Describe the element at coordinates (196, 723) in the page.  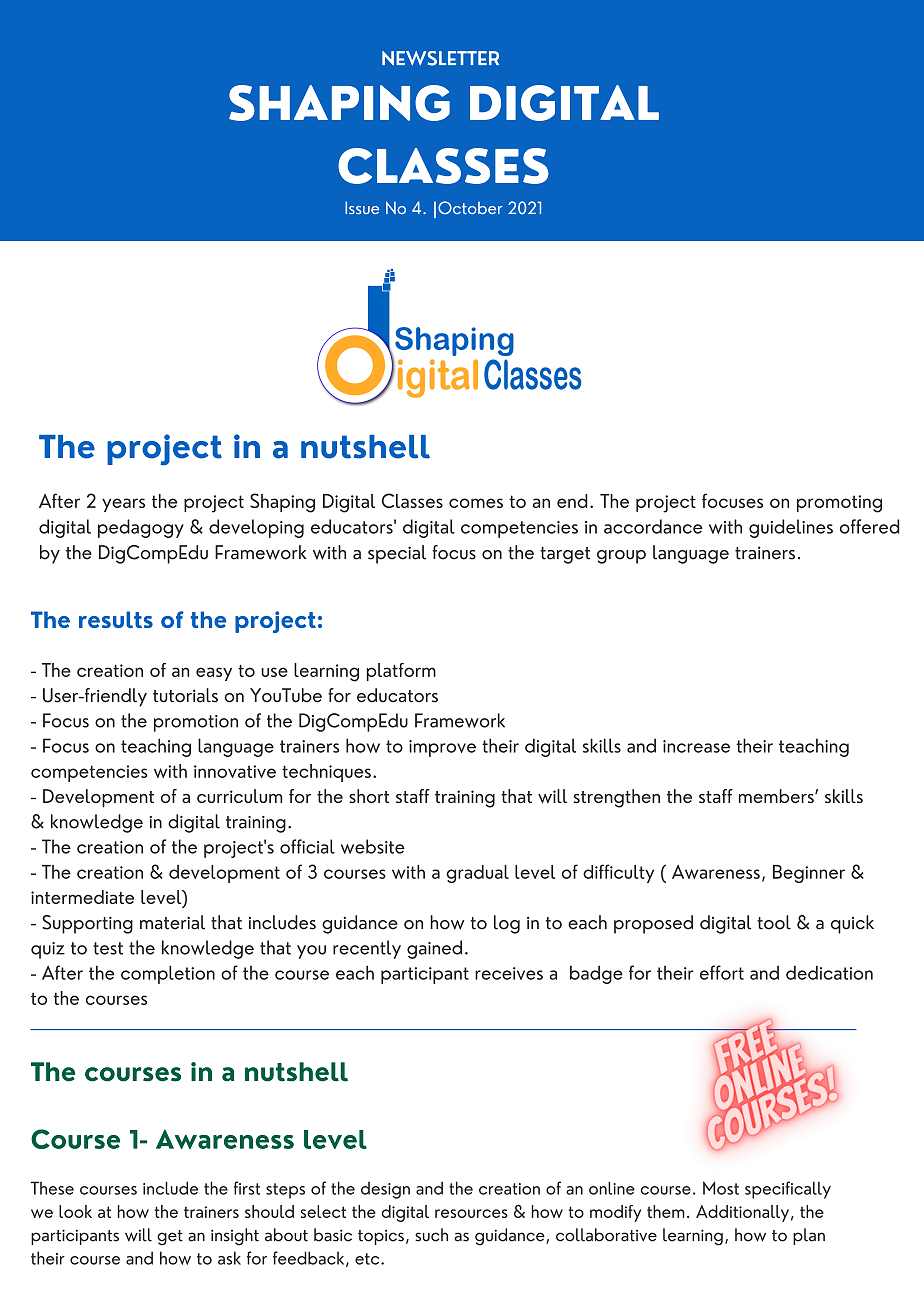
I see `promotion` at that location.
